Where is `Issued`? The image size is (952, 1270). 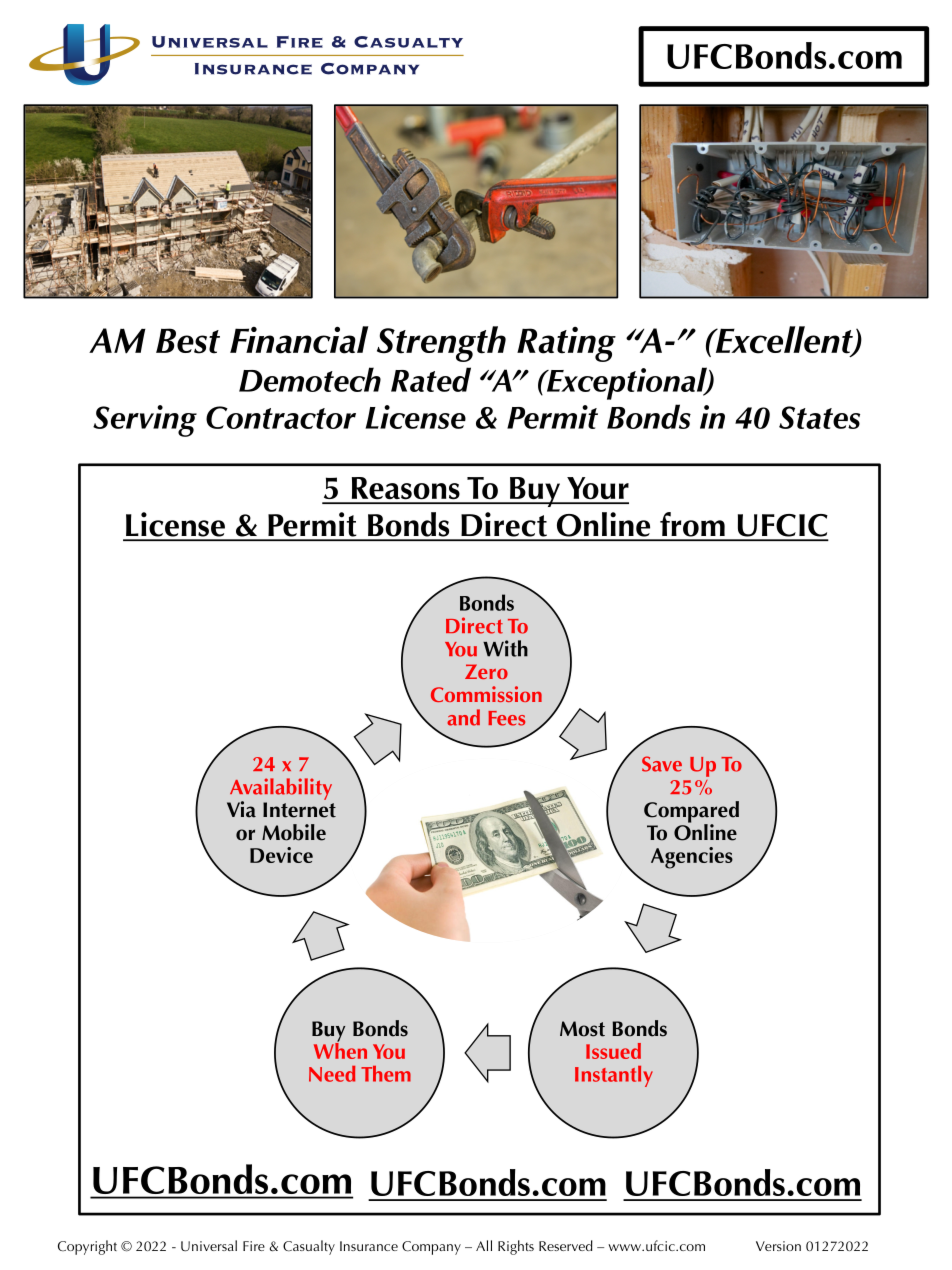 Issued is located at coordinates (613, 1051).
